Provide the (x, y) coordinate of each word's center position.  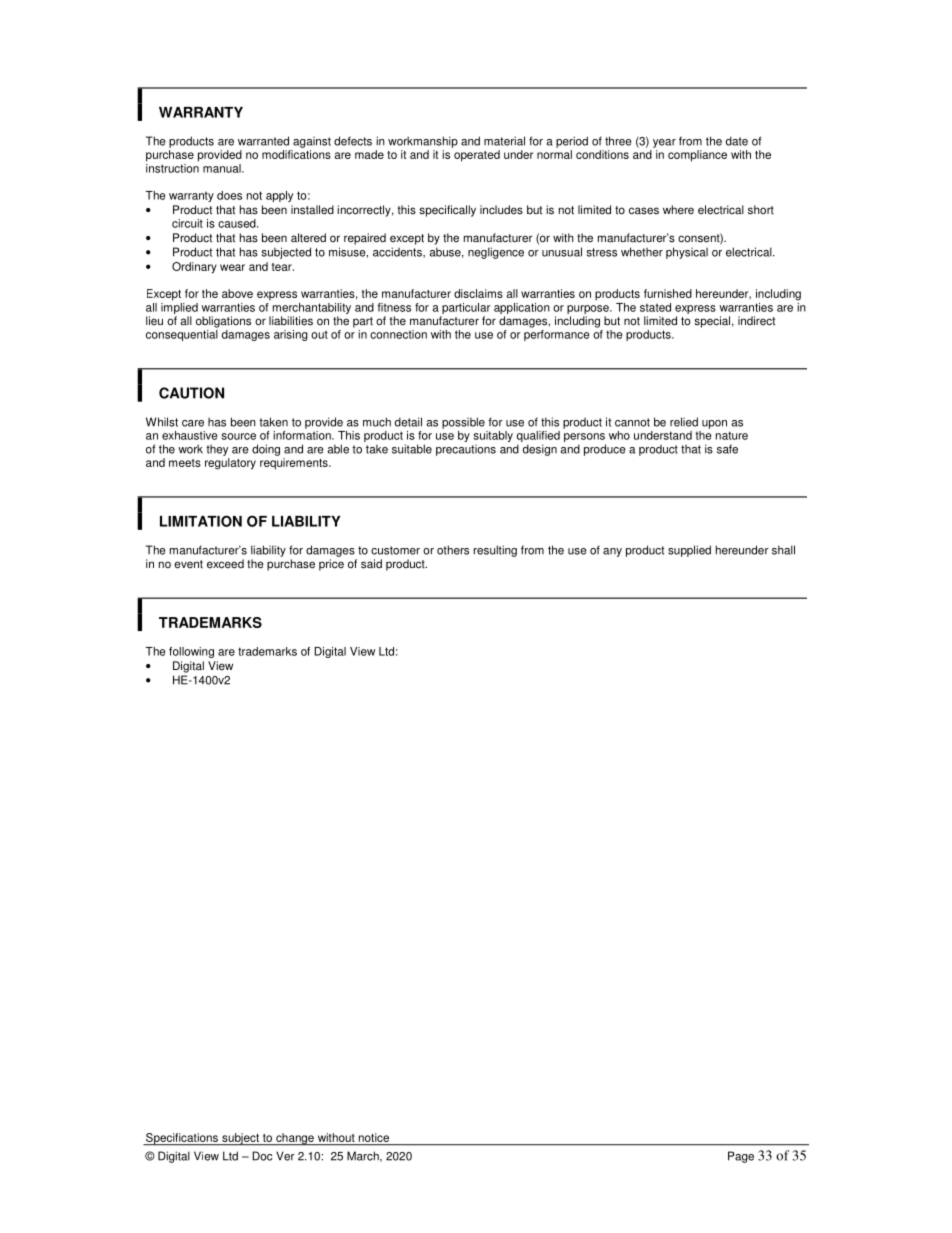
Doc (262, 1156)
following (191, 652)
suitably (493, 436)
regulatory (230, 464)
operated (477, 156)
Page (741, 1157)
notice (374, 1137)
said (371, 564)
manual (223, 168)
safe (727, 449)
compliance (697, 156)
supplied (689, 551)
